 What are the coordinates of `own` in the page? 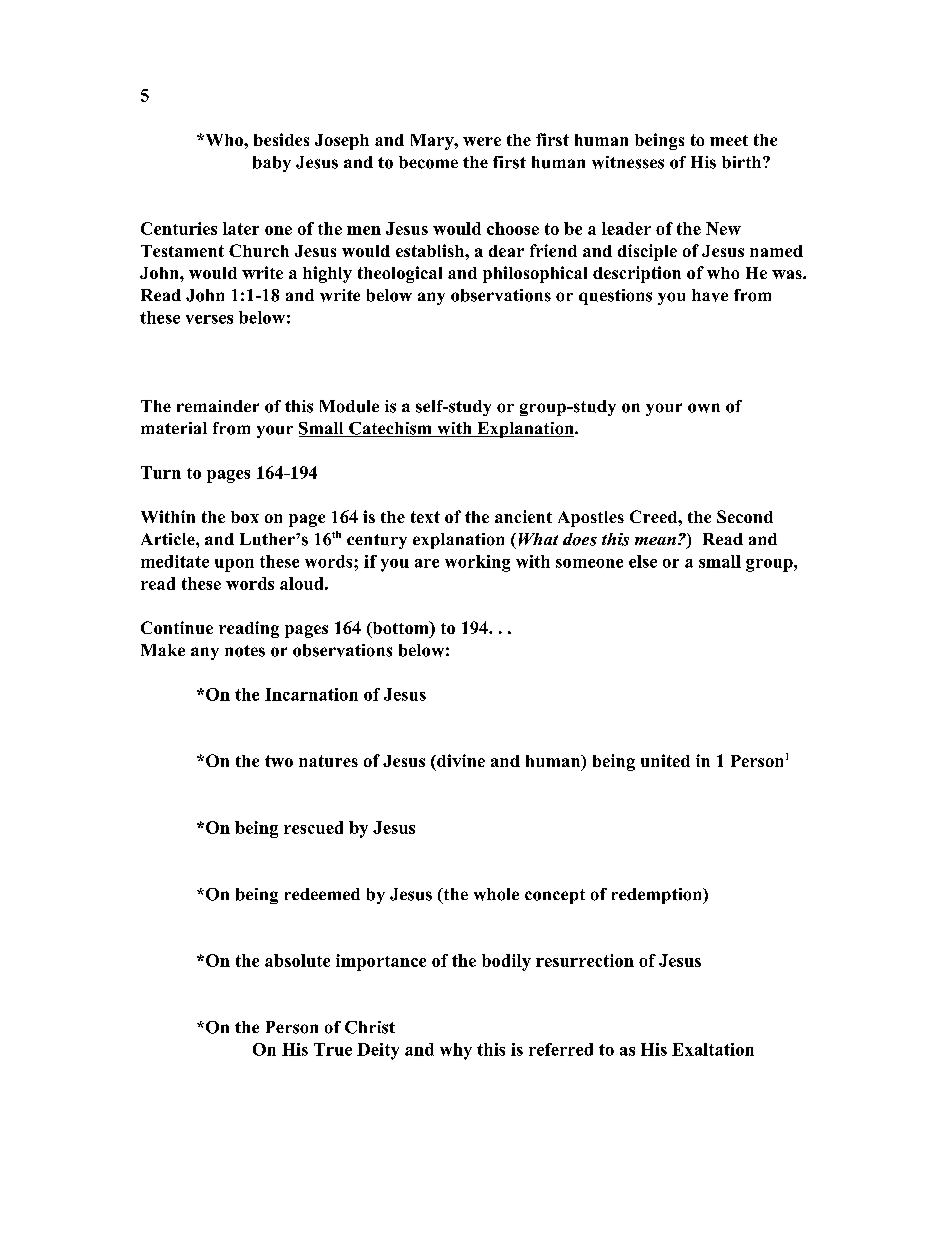 It's located at (704, 408).
